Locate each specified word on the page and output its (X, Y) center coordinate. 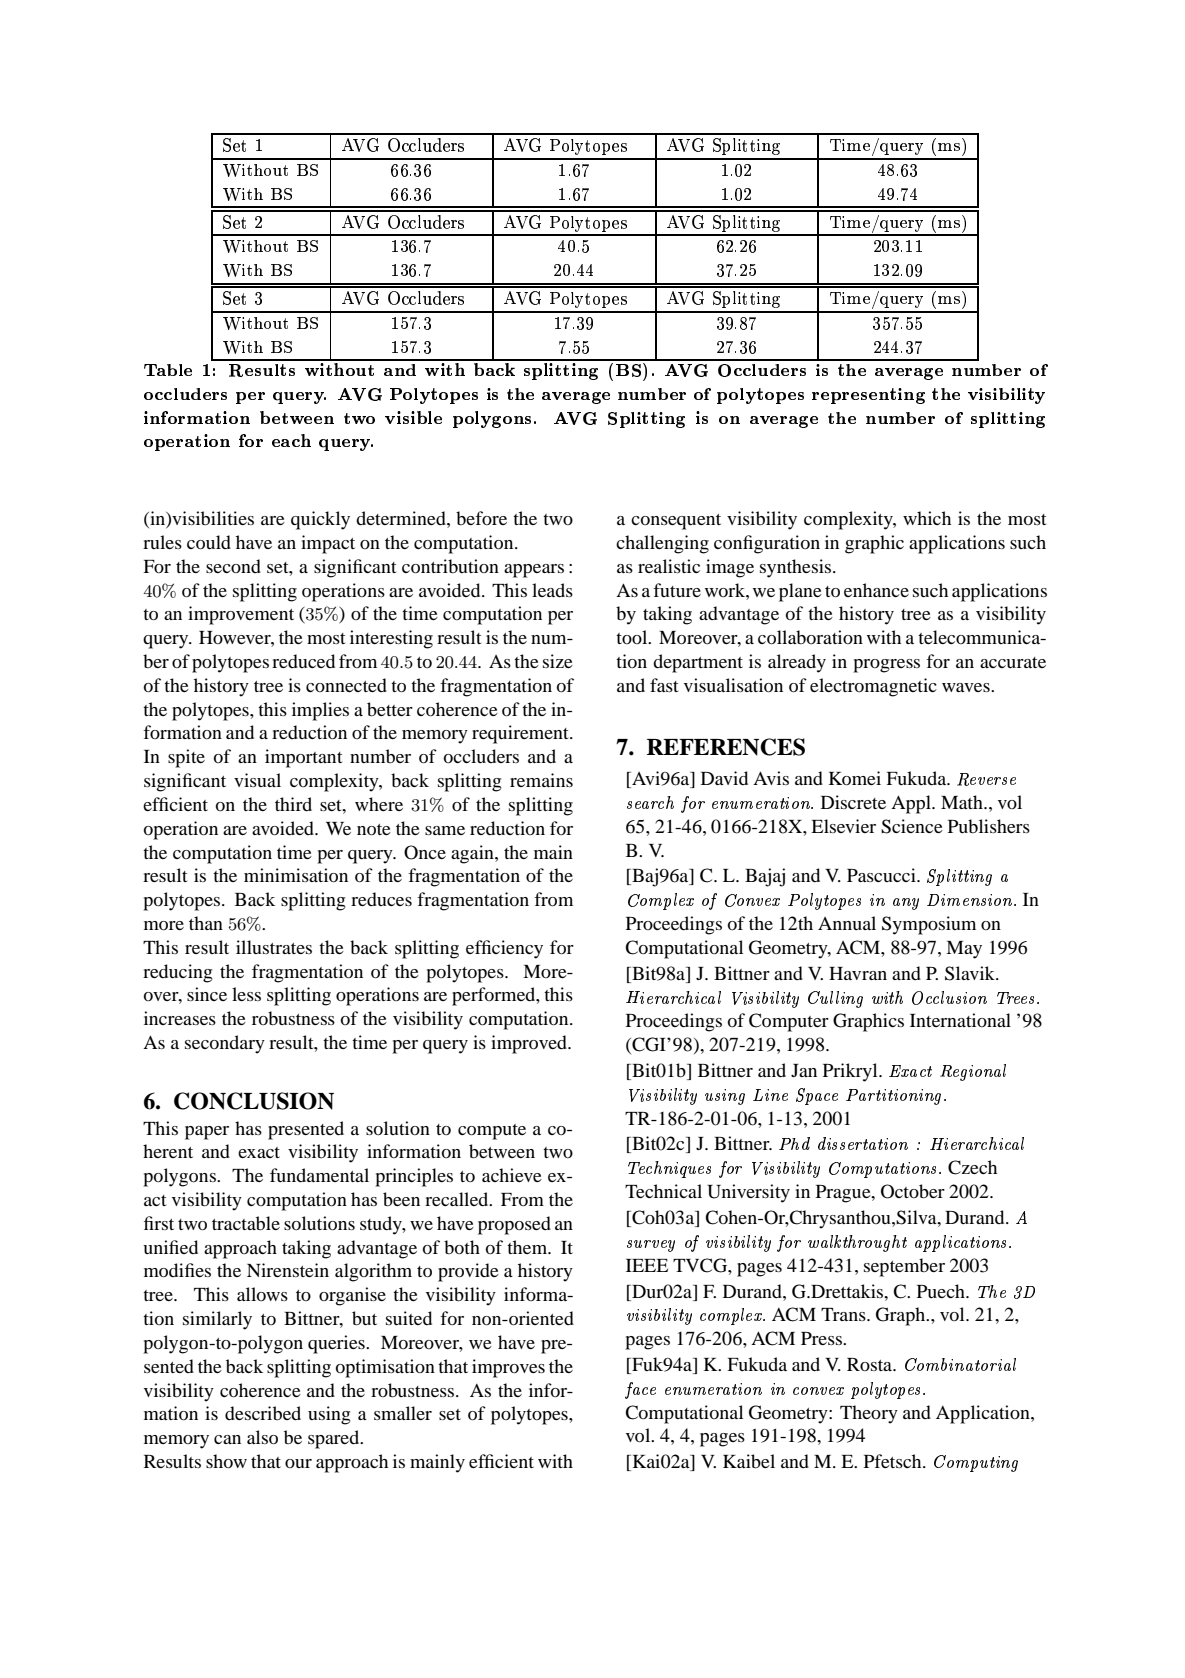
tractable (246, 1223)
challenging (662, 544)
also (262, 1437)
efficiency (504, 949)
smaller (403, 1413)
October (913, 1191)
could (209, 542)
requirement (521, 734)
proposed (514, 1225)
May (964, 950)
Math (963, 802)
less (246, 994)
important (303, 758)
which (927, 518)
